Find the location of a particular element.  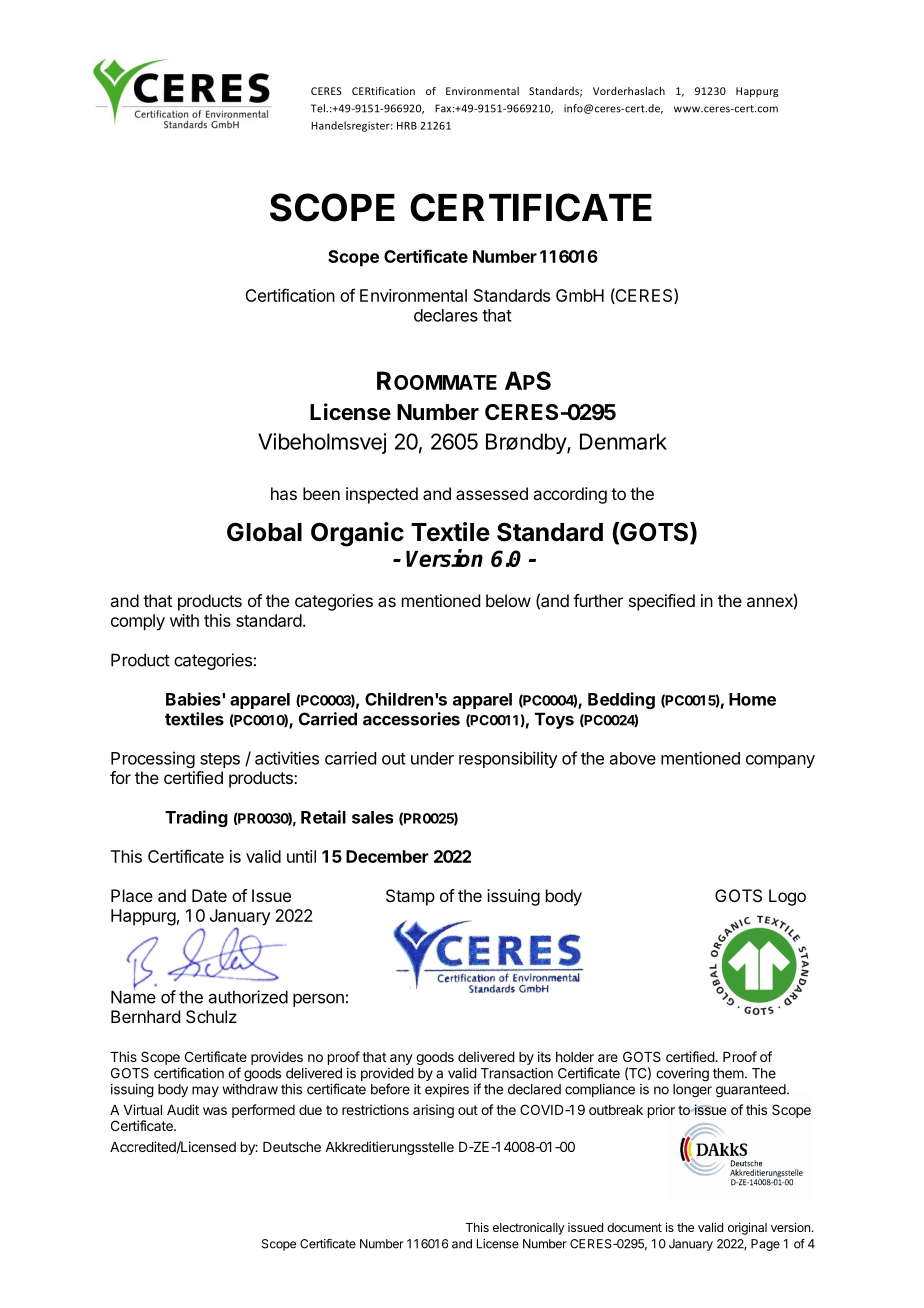

electronically is located at coordinates (529, 1229).
